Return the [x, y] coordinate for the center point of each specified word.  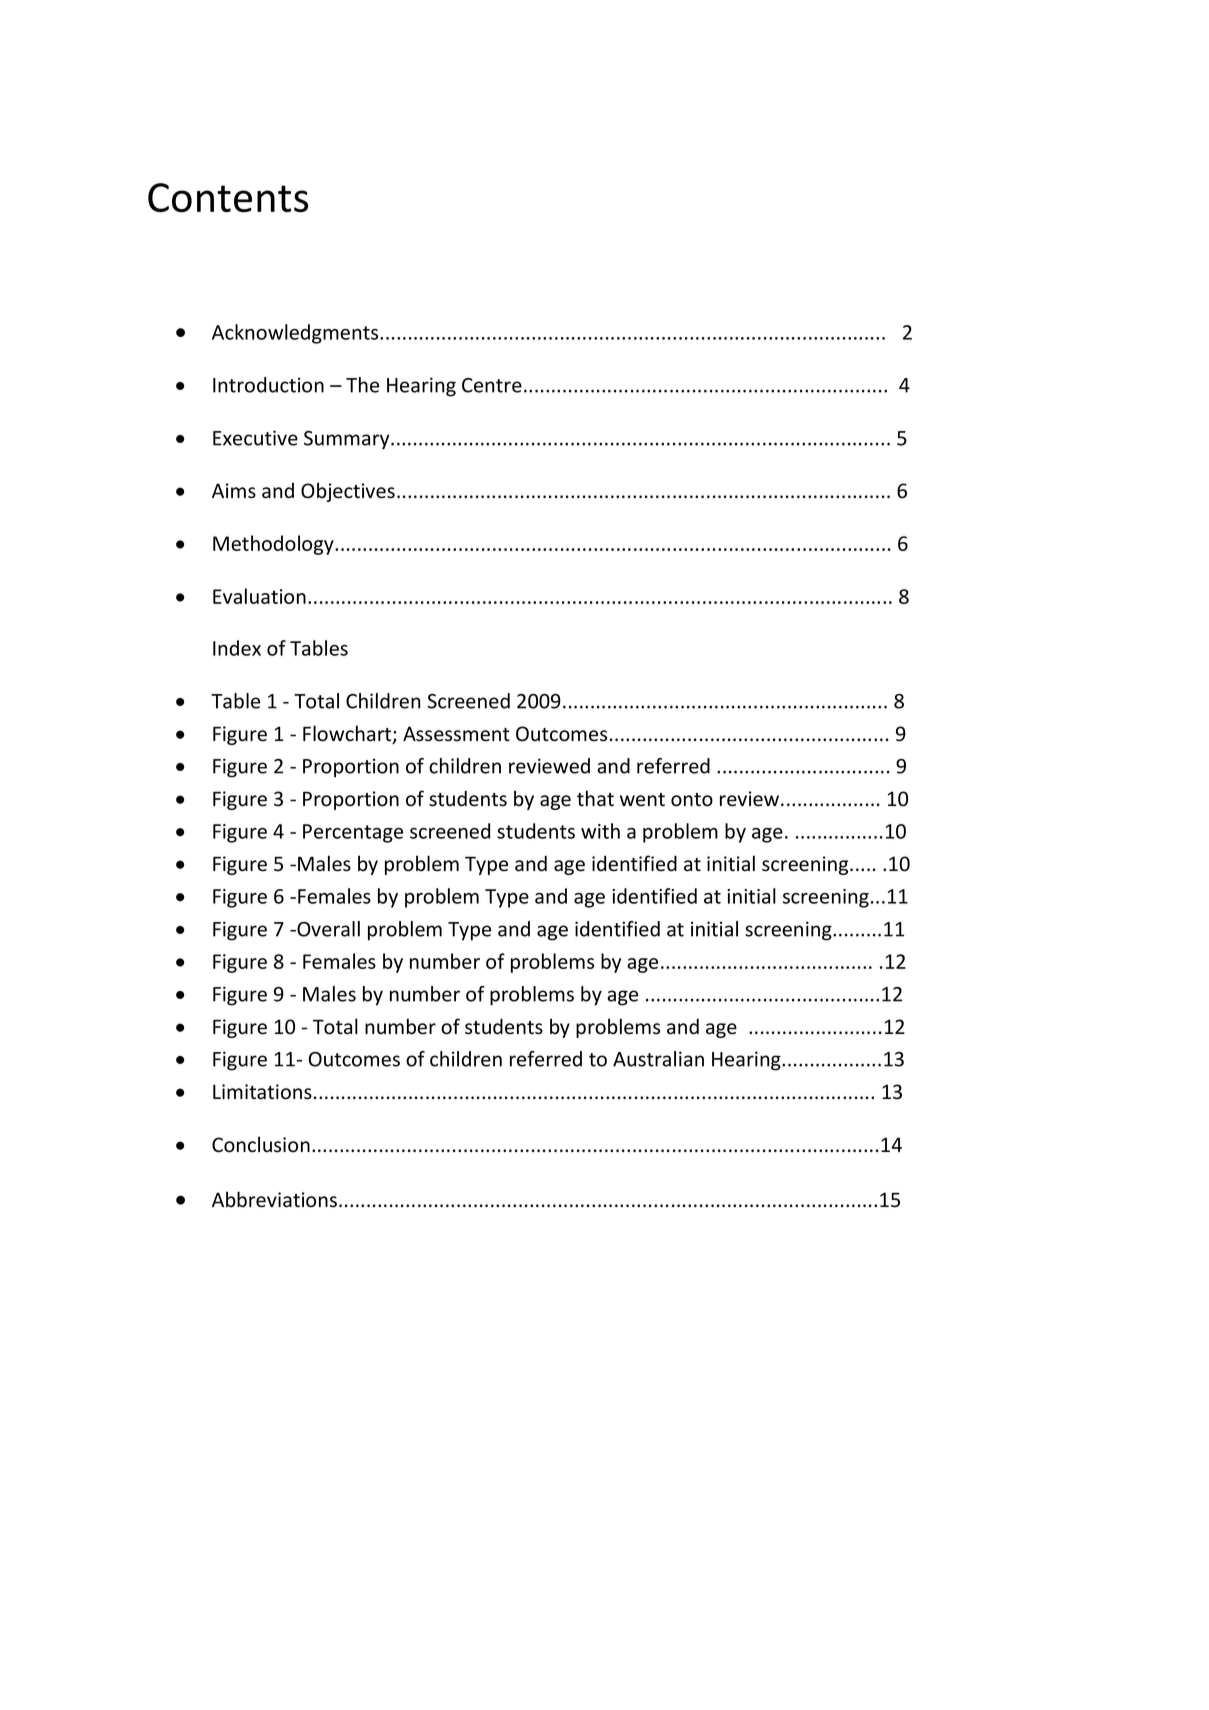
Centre [492, 385]
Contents [228, 197]
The [362, 385]
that [595, 798]
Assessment [456, 734]
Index [237, 648]
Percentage [353, 833]
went [642, 800]
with [600, 831]
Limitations [262, 1092]
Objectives [348, 492]
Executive [255, 438]
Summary [348, 440]
